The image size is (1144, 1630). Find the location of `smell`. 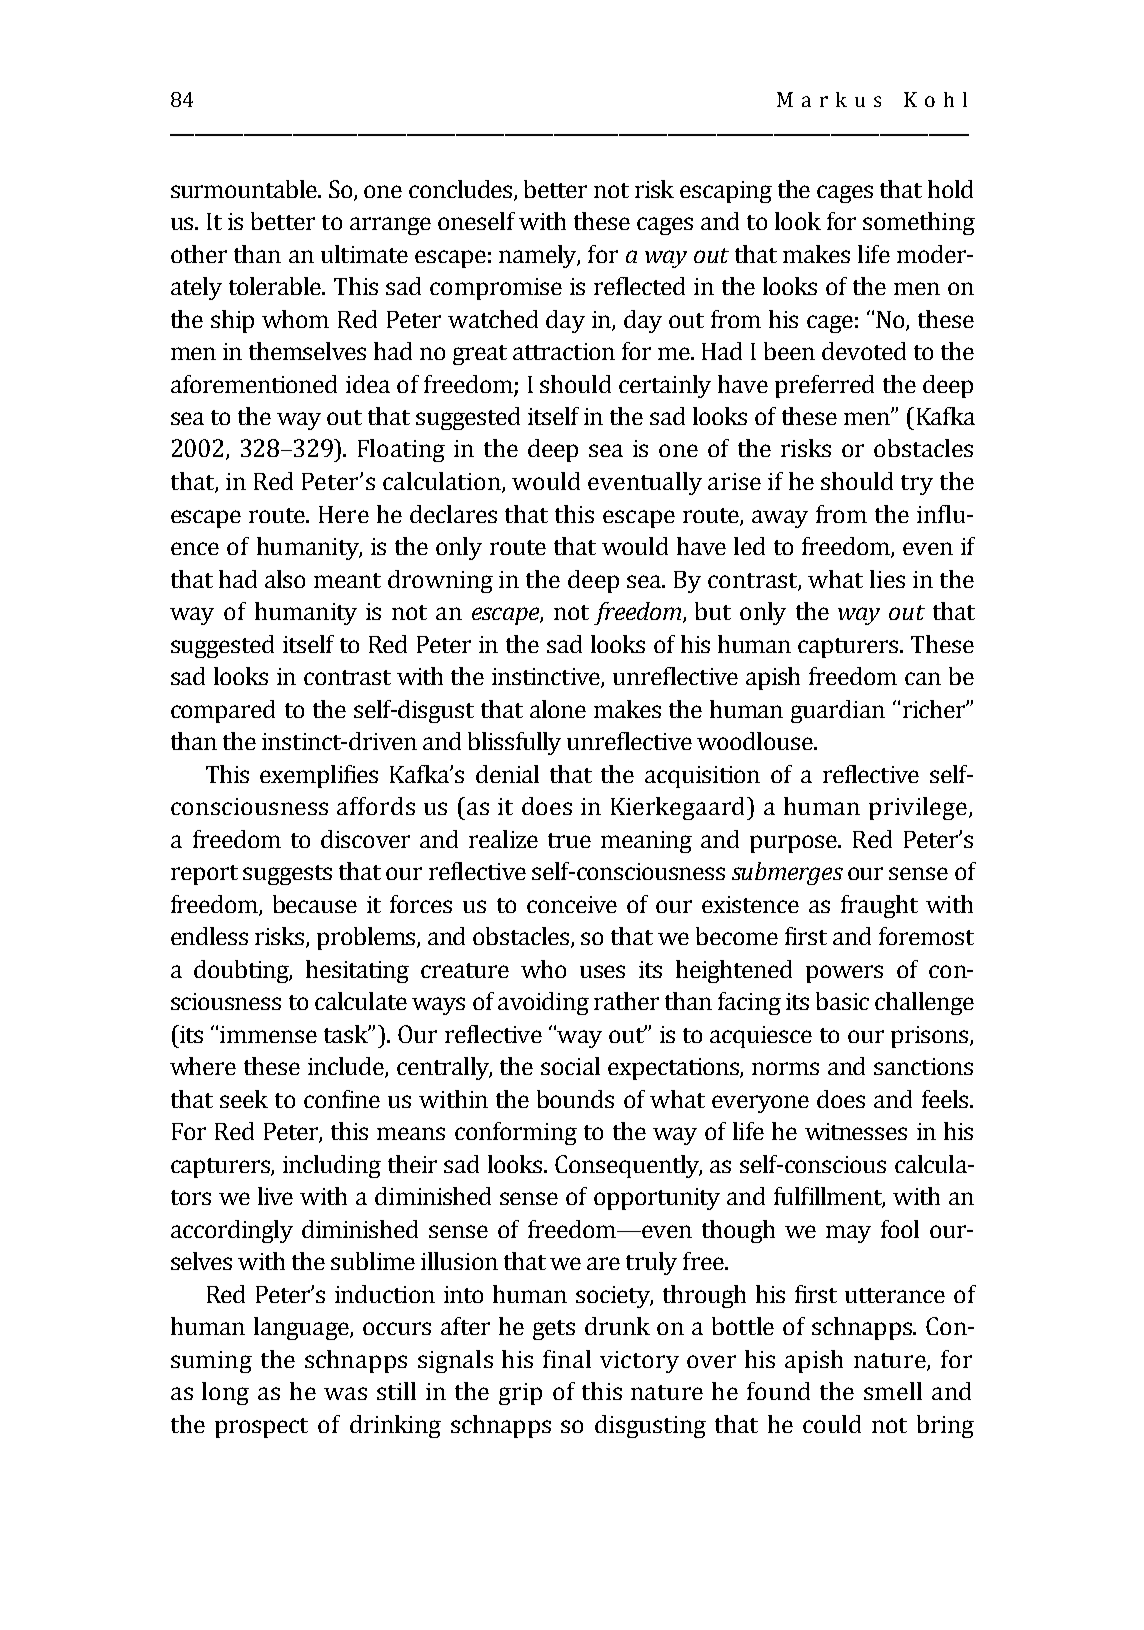

smell is located at coordinates (893, 1391).
